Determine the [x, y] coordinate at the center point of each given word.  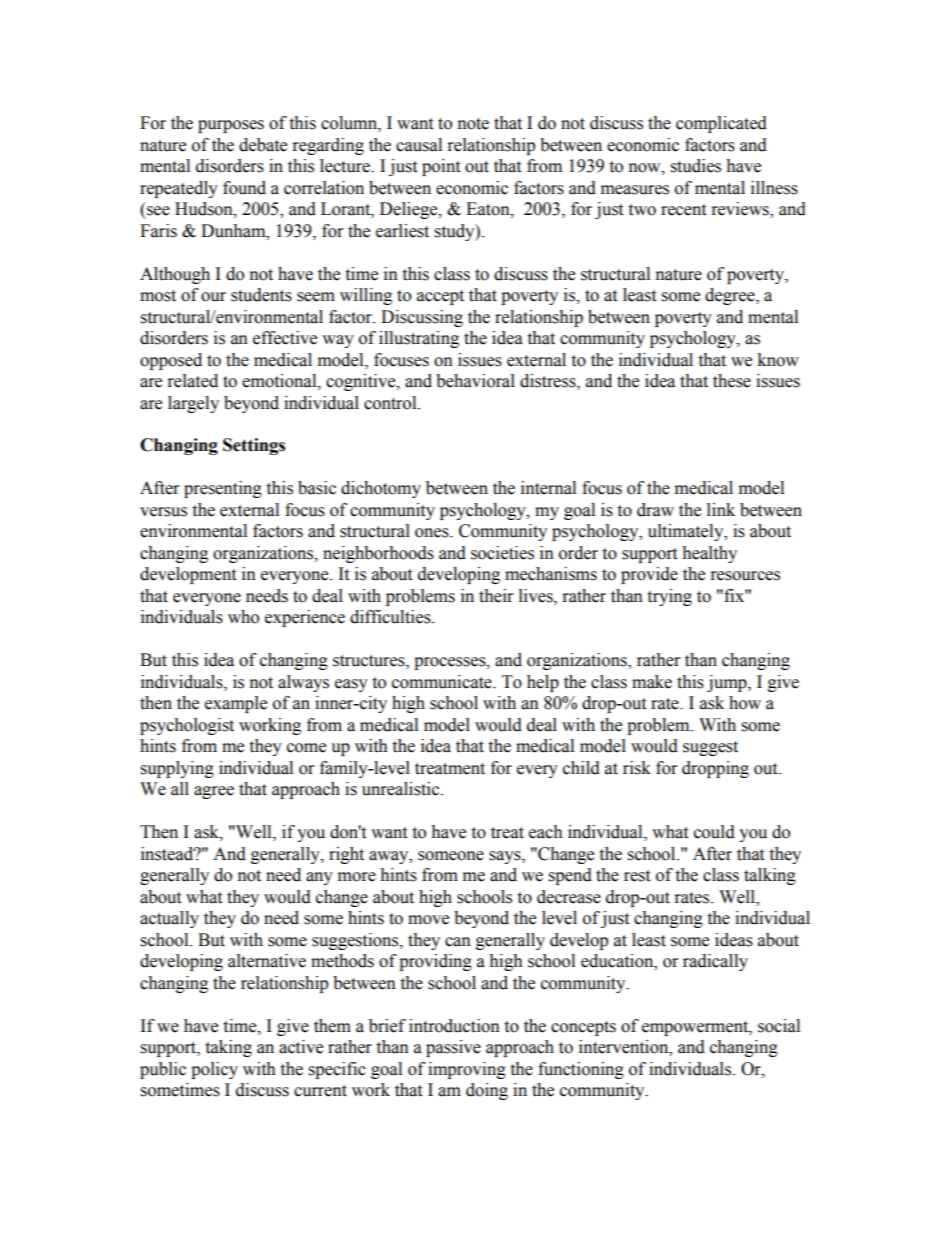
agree [214, 792]
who [243, 617]
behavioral [475, 381]
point [441, 167]
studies [696, 166]
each [546, 832]
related [193, 381]
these [732, 381]
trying [669, 597]
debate [263, 145]
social [779, 1026]
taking [228, 1048]
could [714, 832]
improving [467, 1070]
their [496, 596]
